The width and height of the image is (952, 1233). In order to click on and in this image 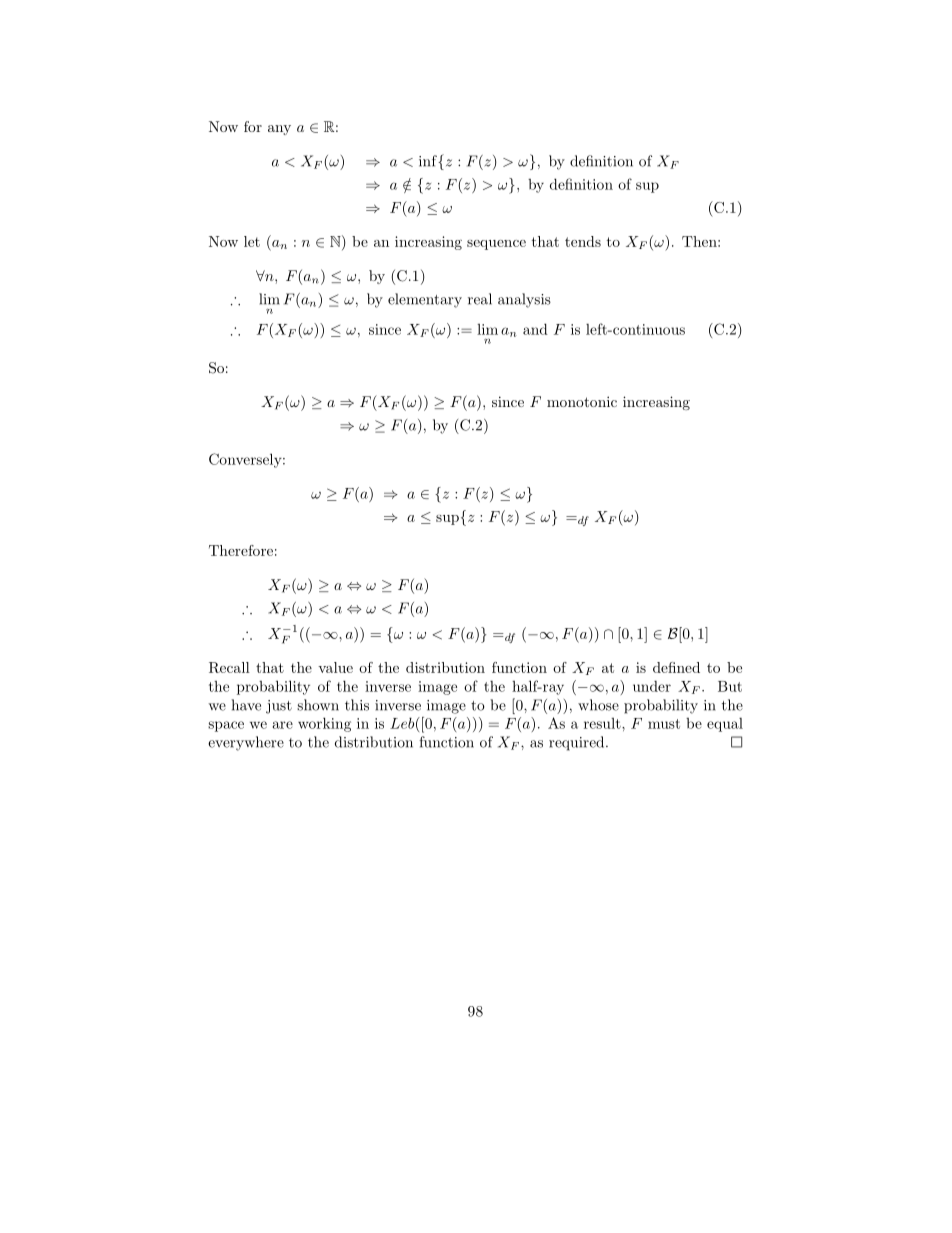, I will do `click(535, 329)`.
